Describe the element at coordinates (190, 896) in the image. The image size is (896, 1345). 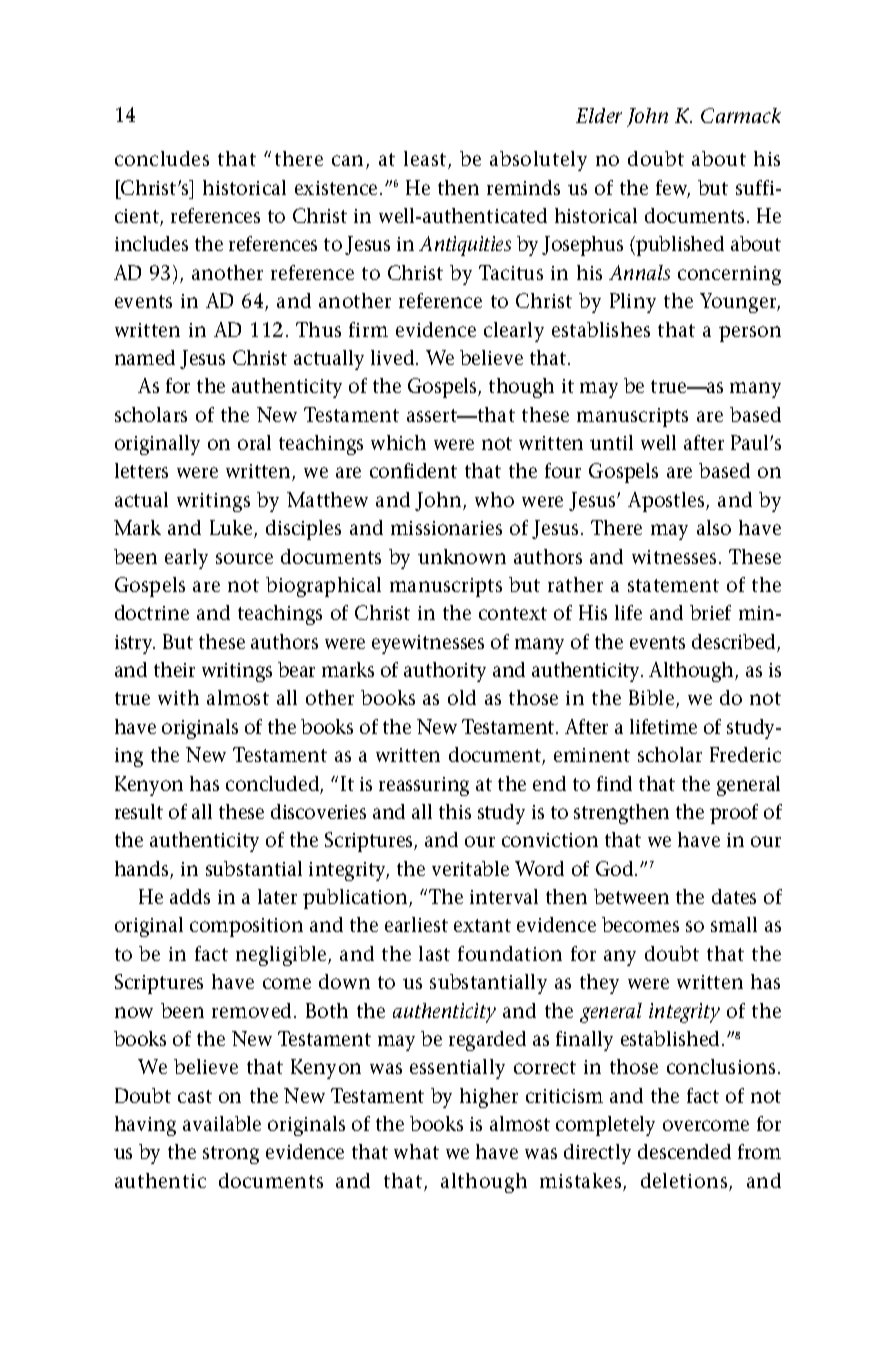
I see `adds` at that location.
